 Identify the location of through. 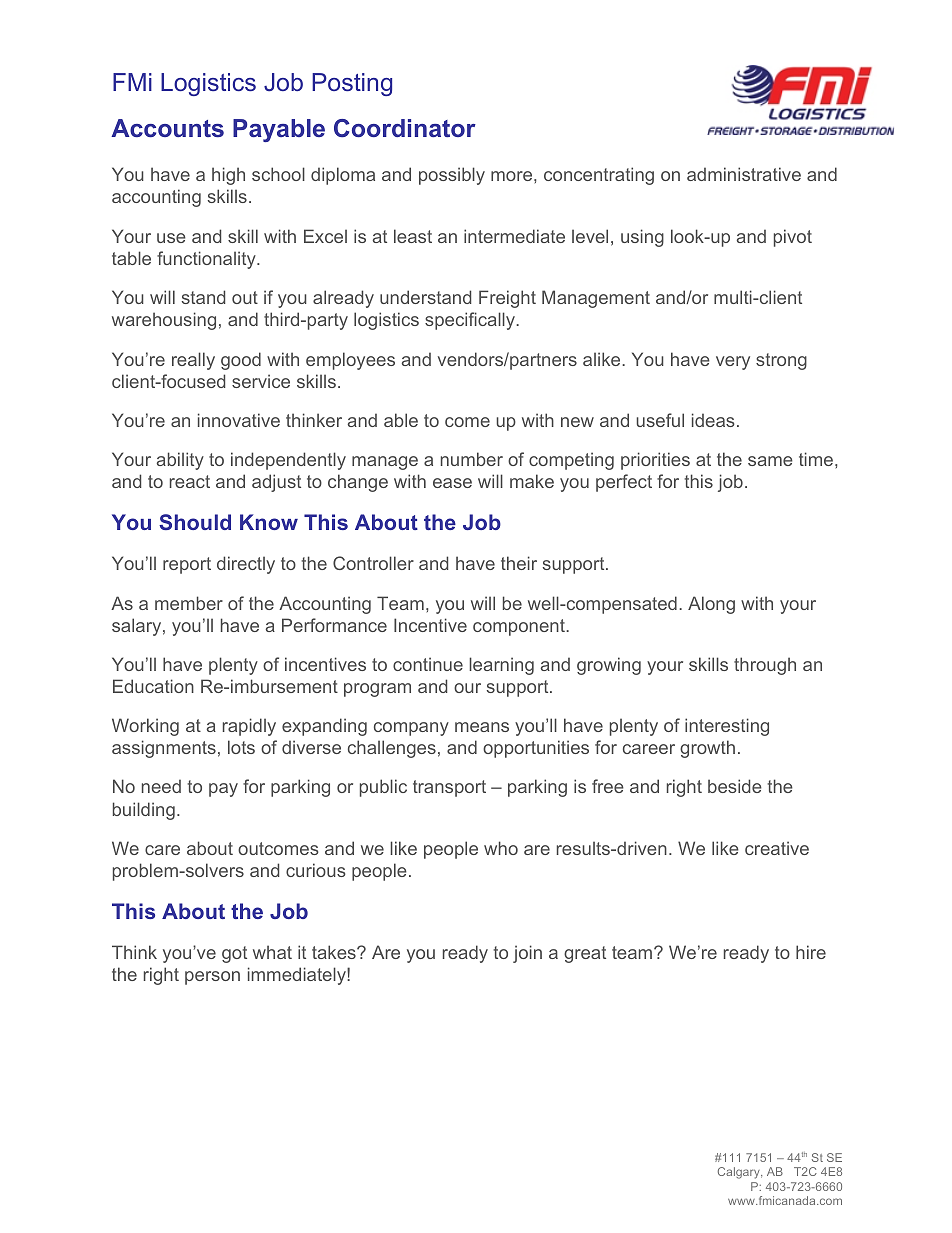
(765, 666).
